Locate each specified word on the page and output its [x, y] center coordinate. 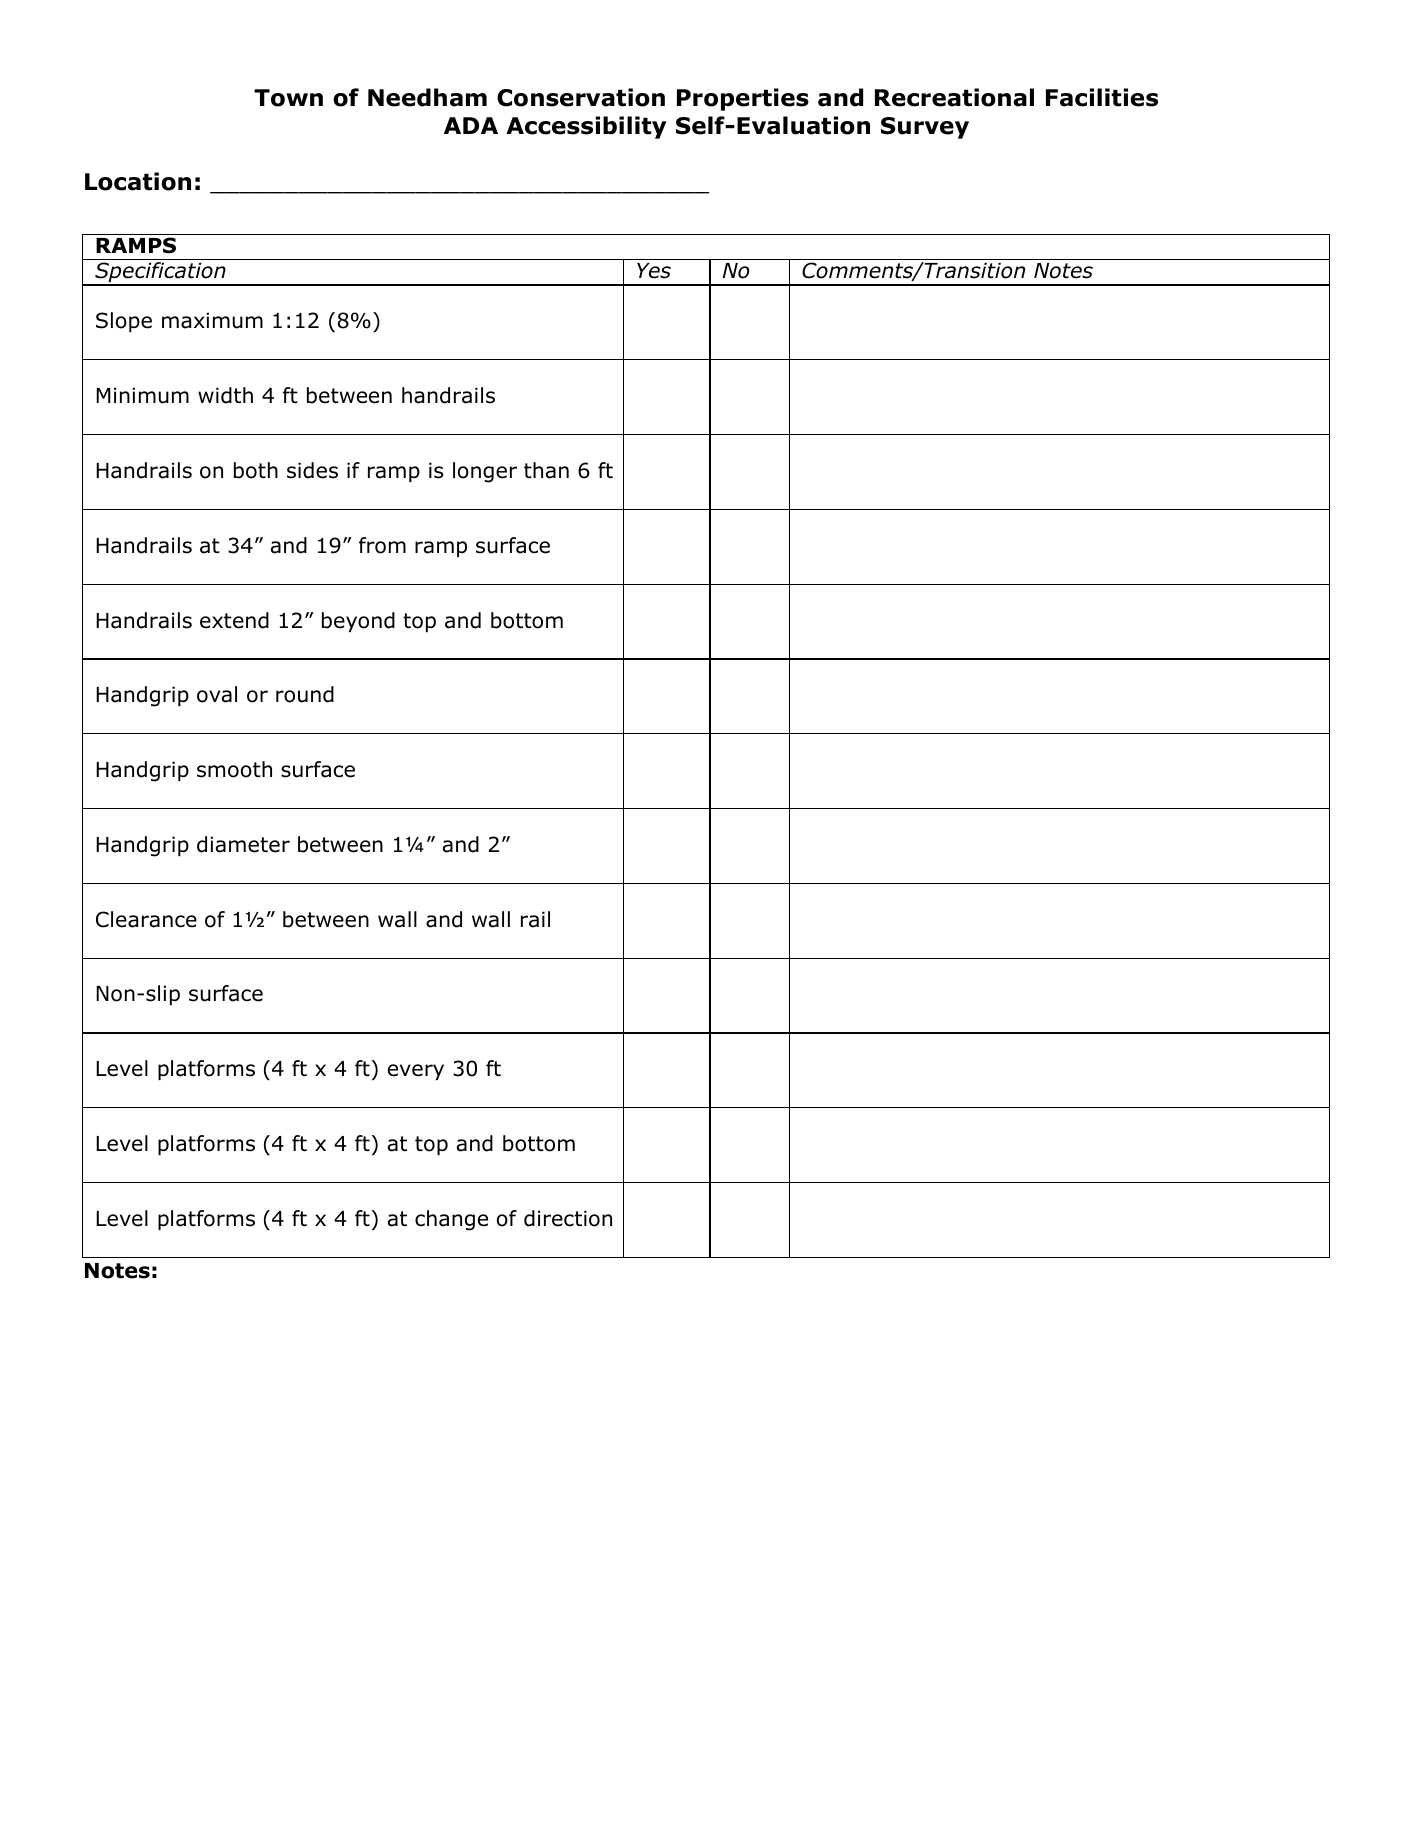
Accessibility [586, 127]
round [305, 694]
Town [288, 98]
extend [234, 620]
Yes [654, 271]
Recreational [954, 97]
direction [568, 1218]
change [451, 1220]
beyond [358, 622]
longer [485, 472]
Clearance [146, 919]
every [416, 1072]
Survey [925, 128]
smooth [234, 769]
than [546, 470]
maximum [212, 320]
